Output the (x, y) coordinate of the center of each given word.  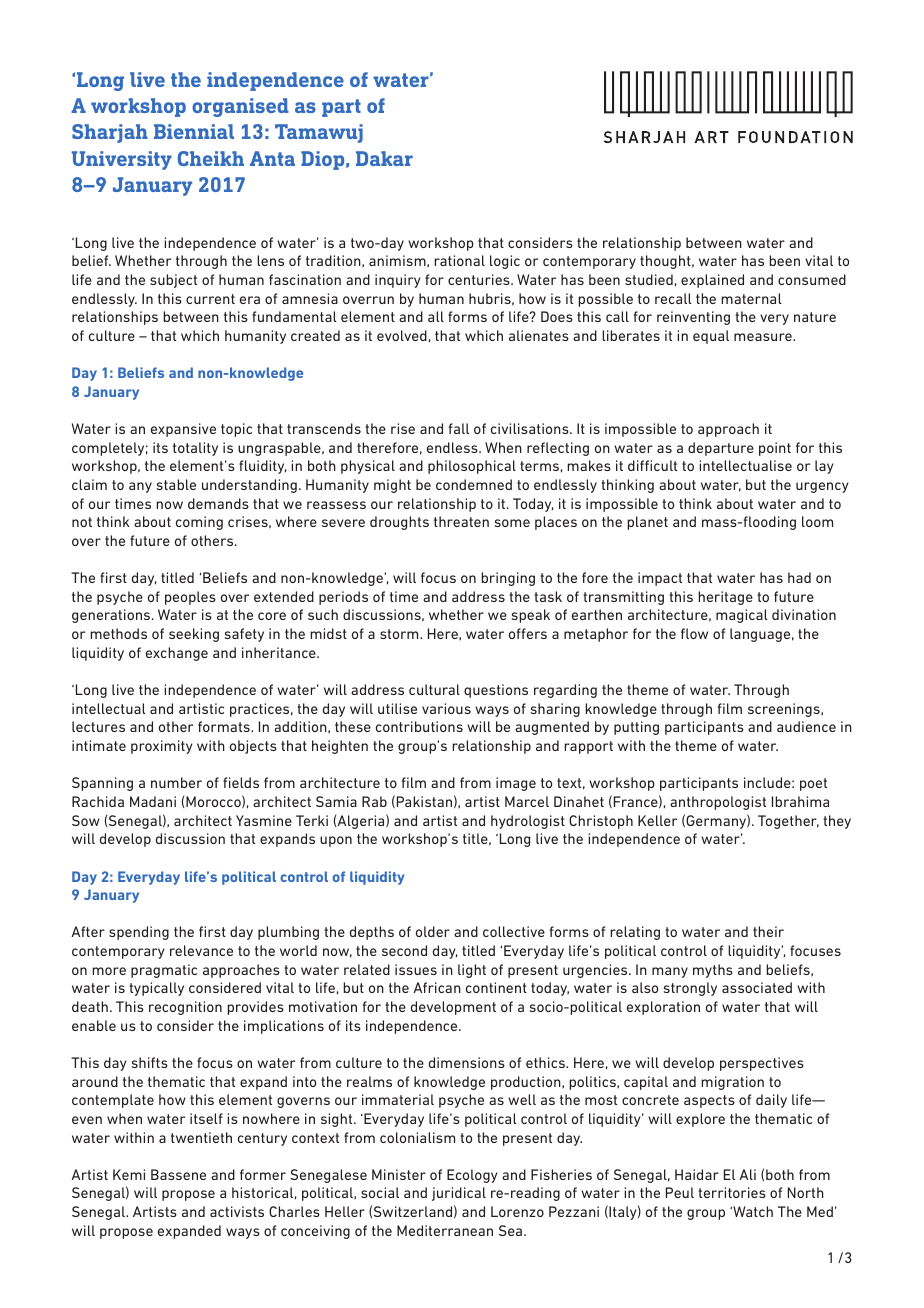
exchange (177, 654)
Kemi (129, 1174)
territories (732, 1192)
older (433, 931)
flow (694, 633)
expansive (183, 430)
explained (712, 281)
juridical (459, 1194)
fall (459, 428)
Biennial (194, 131)
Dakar (384, 158)
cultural (434, 689)
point (775, 449)
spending (139, 933)
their (768, 931)
